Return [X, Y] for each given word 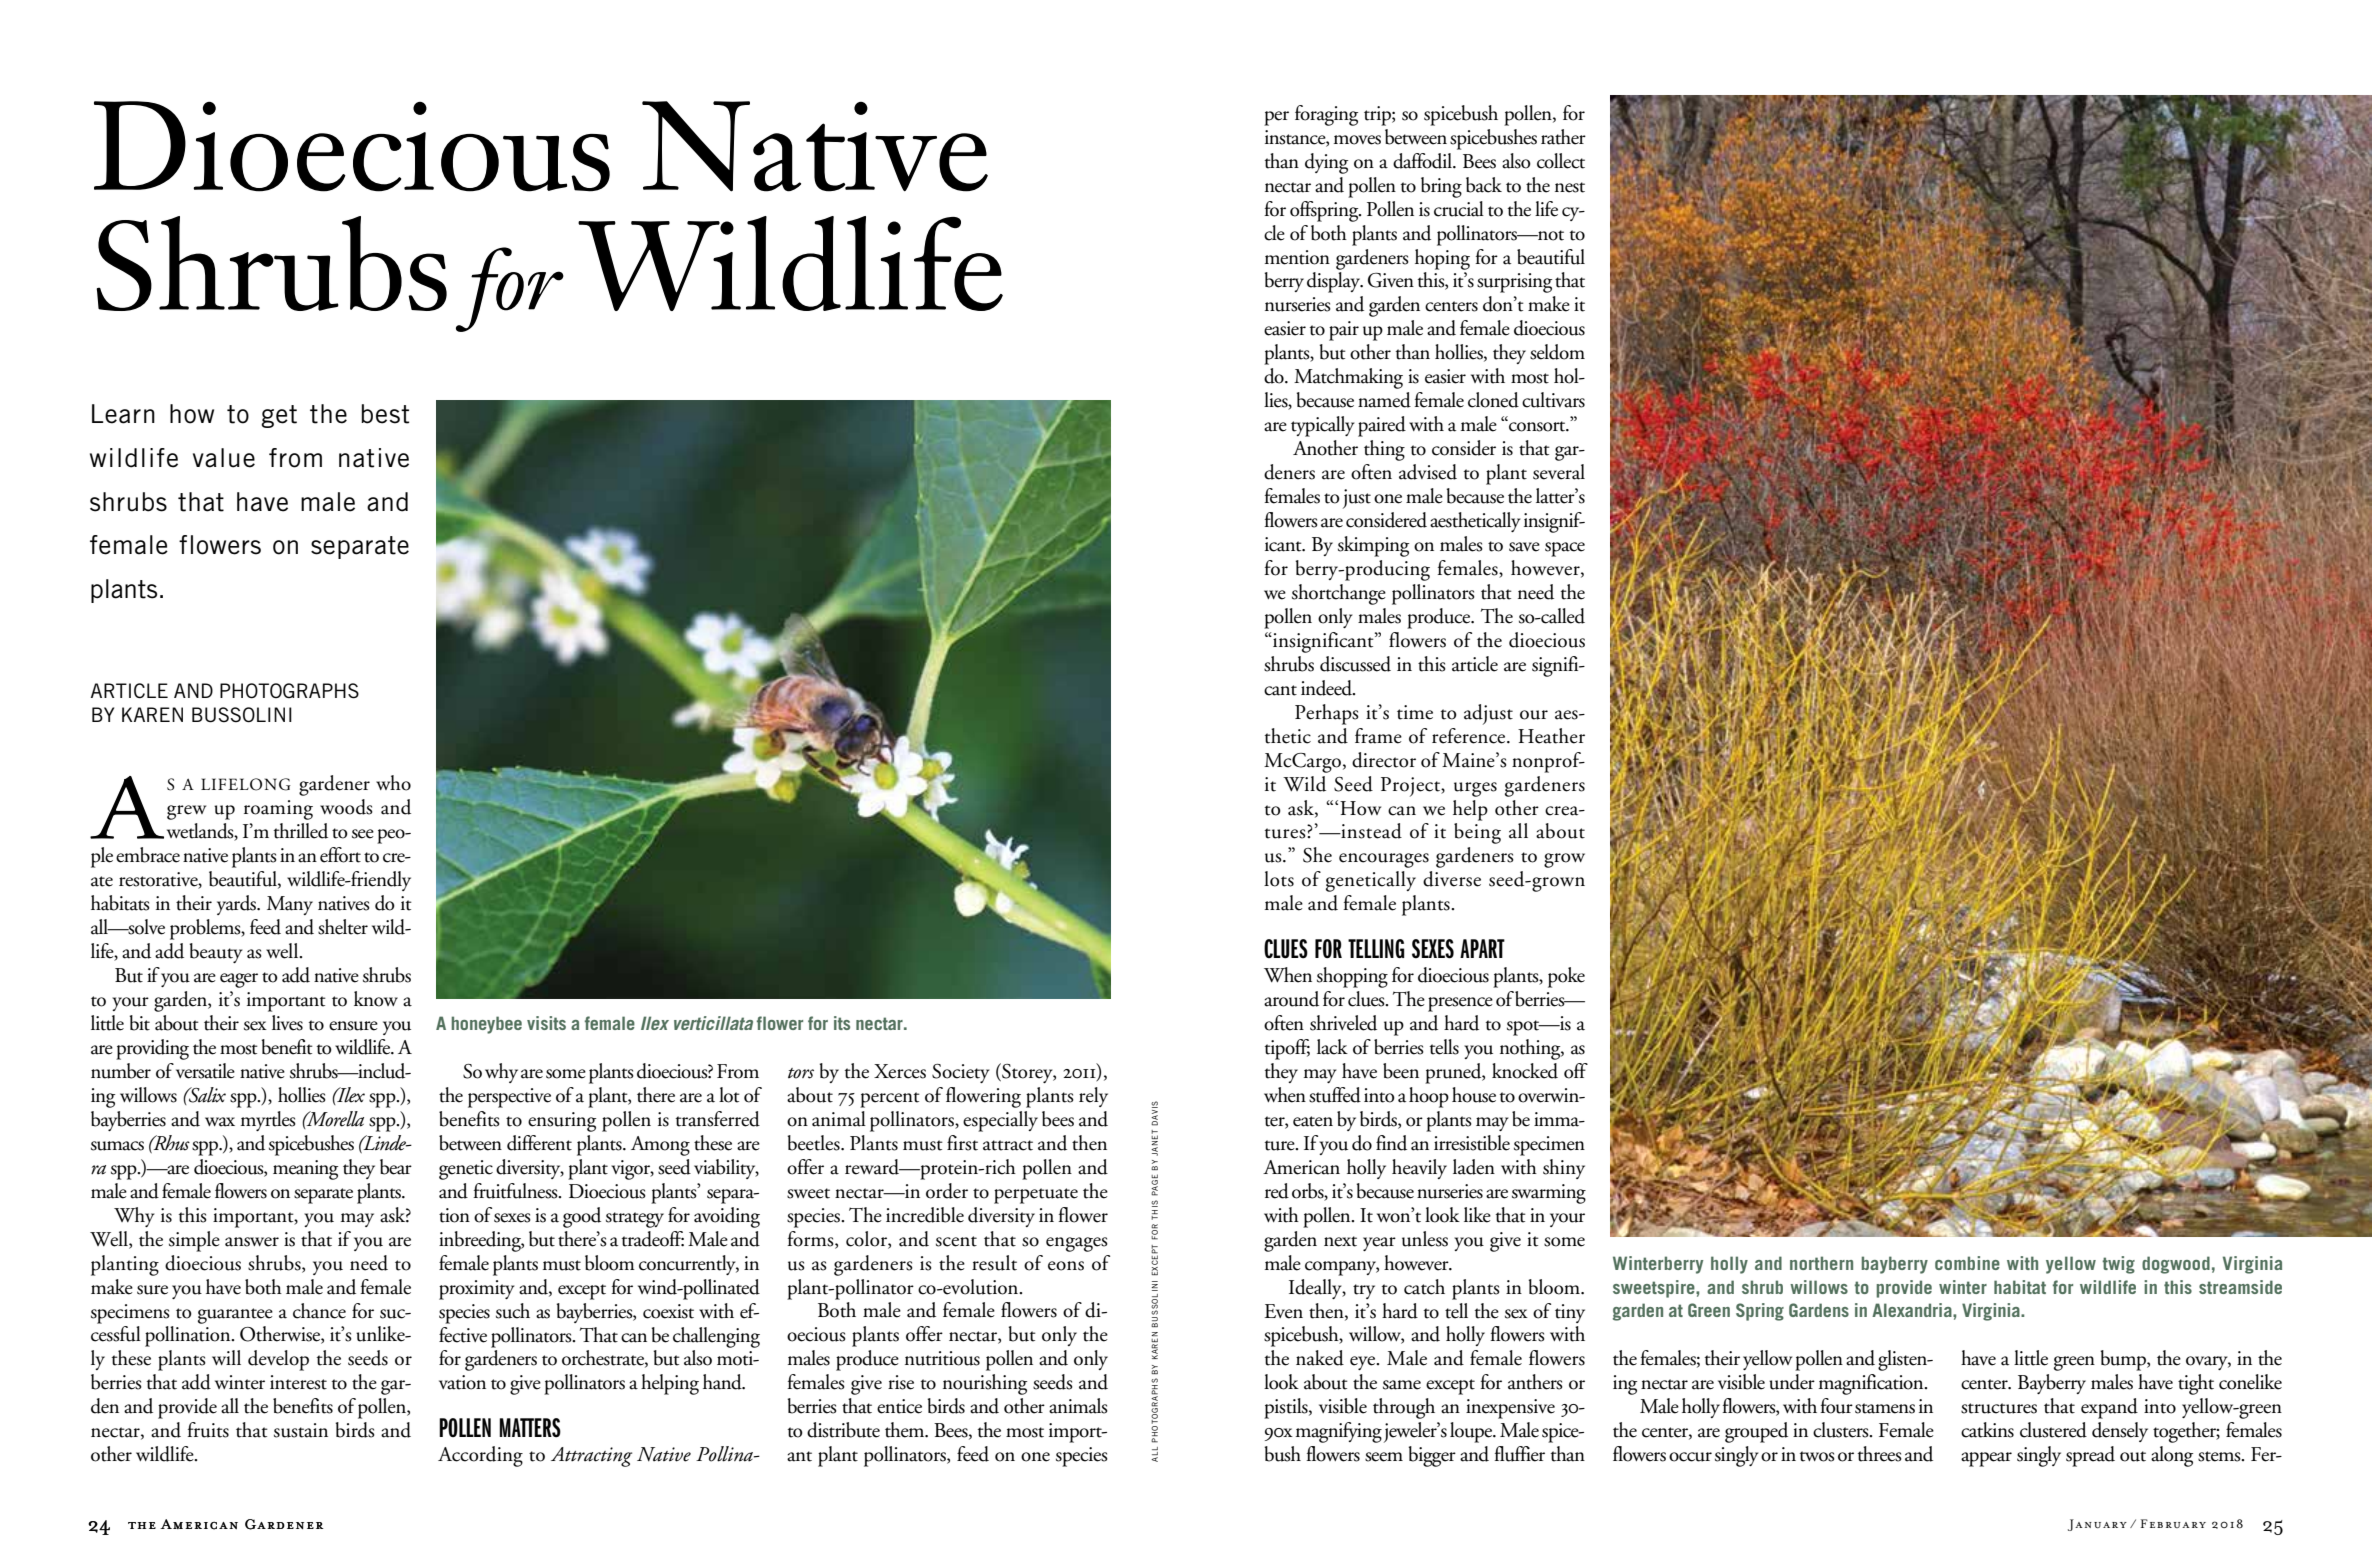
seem [1384, 1457]
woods [346, 807]
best [385, 414]
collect [1561, 161]
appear [1986, 1459]
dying [1326, 163]
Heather [1551, 736]
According [480, 1456]
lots [1279, 879]
